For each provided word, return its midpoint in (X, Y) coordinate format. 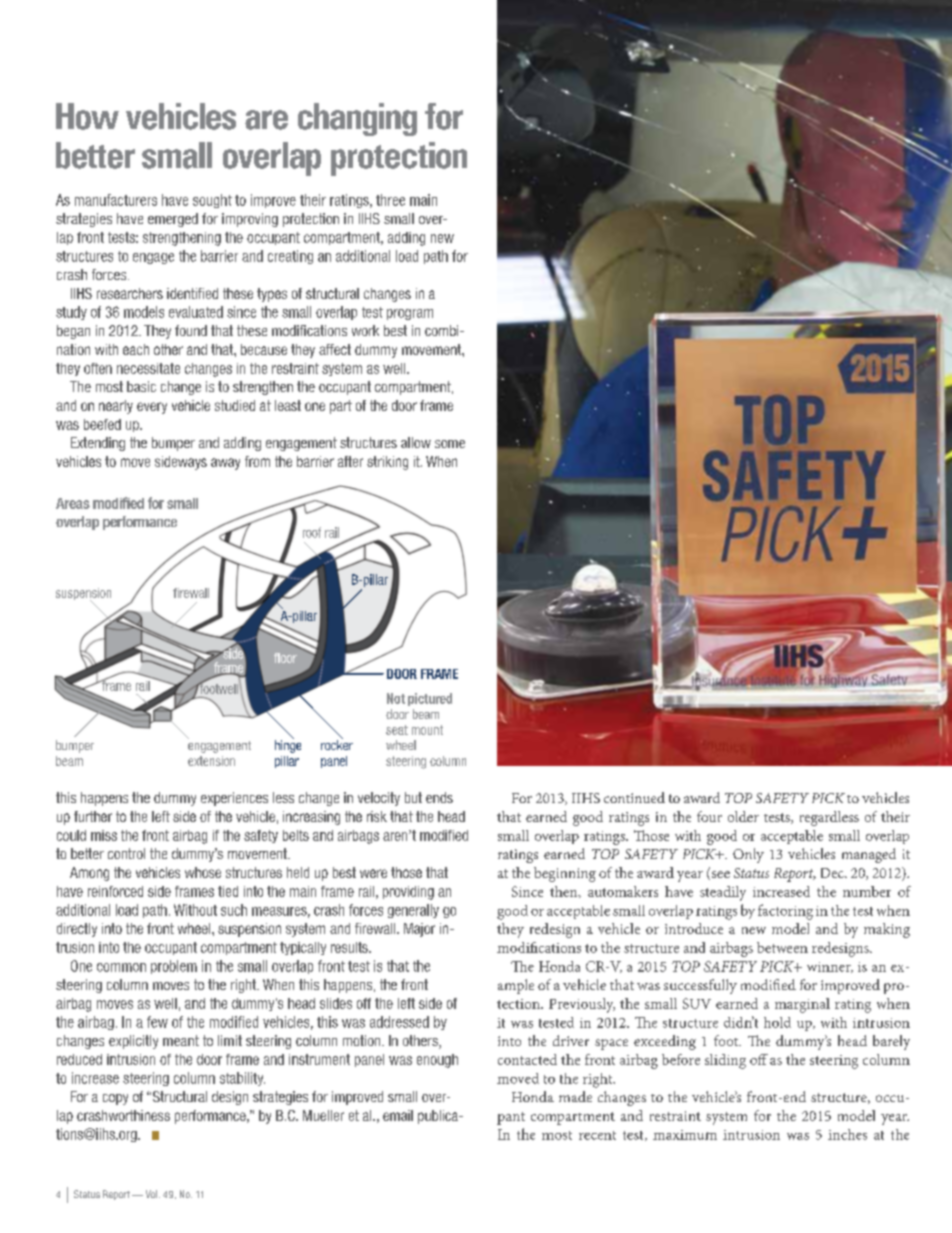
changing (357, 119)
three (390, 200)
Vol (153, 1194)
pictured (430, 699)
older (743, 816)
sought (212, 201)
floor (285, 658)
